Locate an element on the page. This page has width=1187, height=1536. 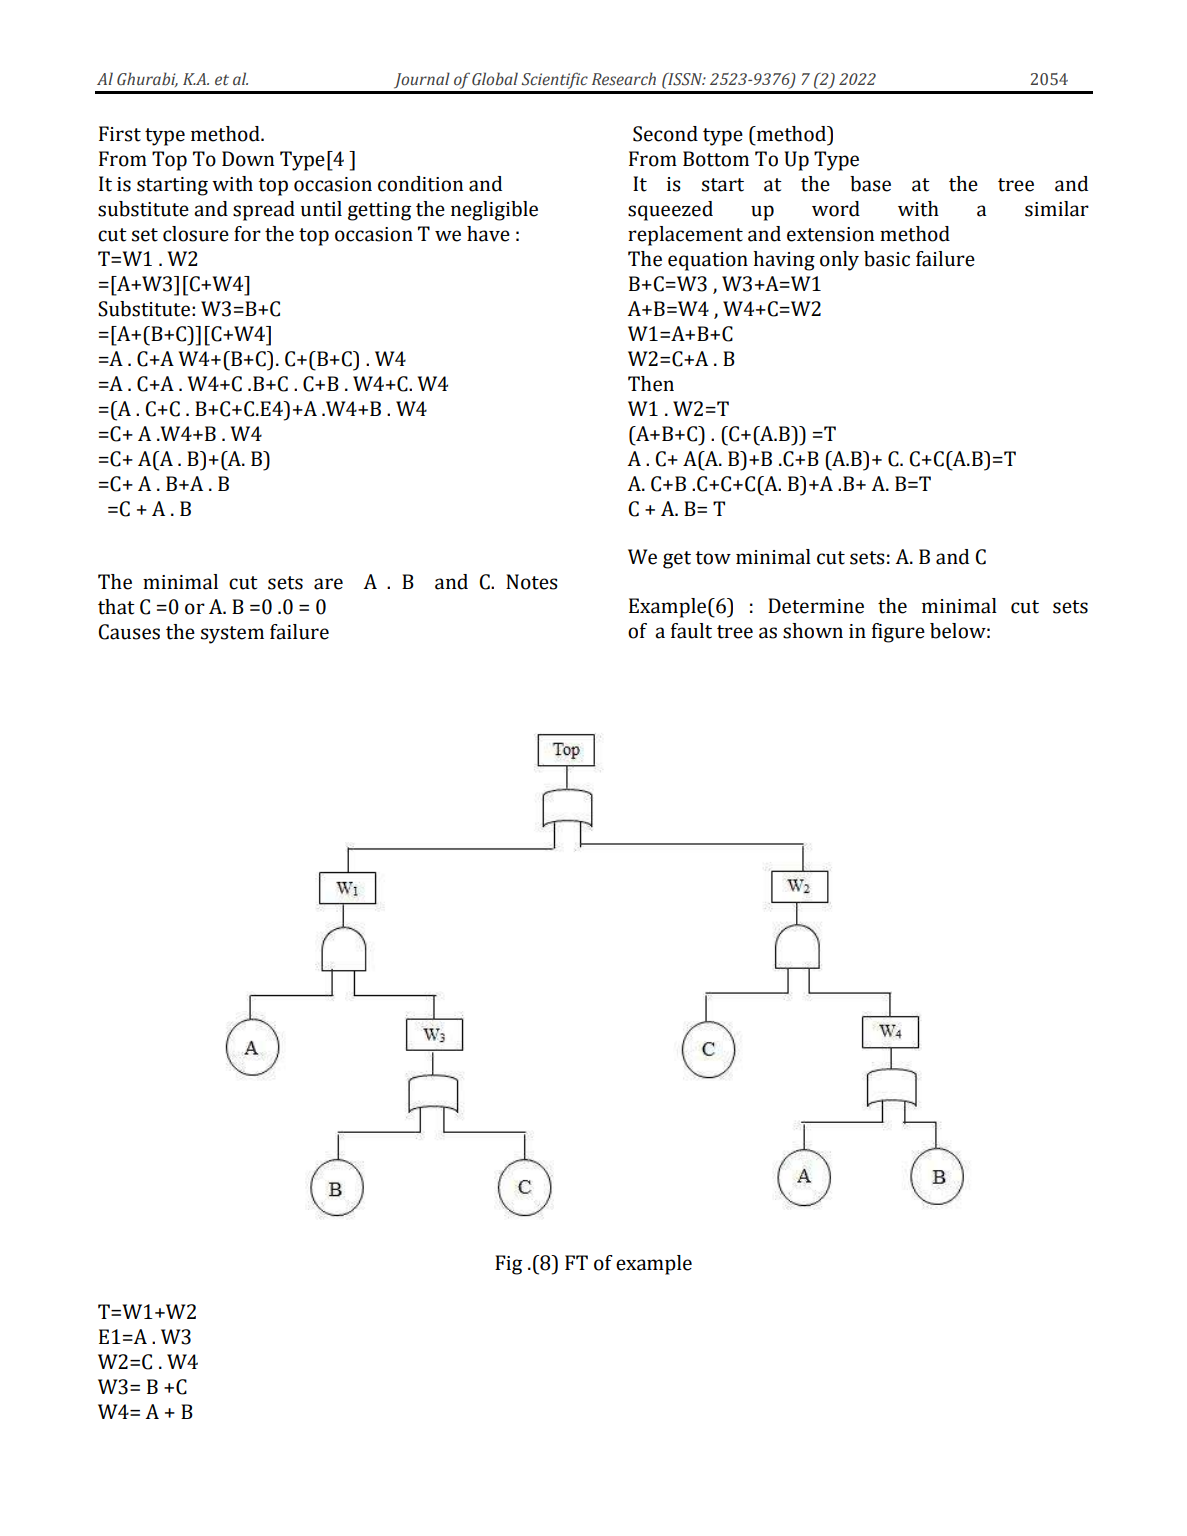
equation is located at coordinates (708, 261).
